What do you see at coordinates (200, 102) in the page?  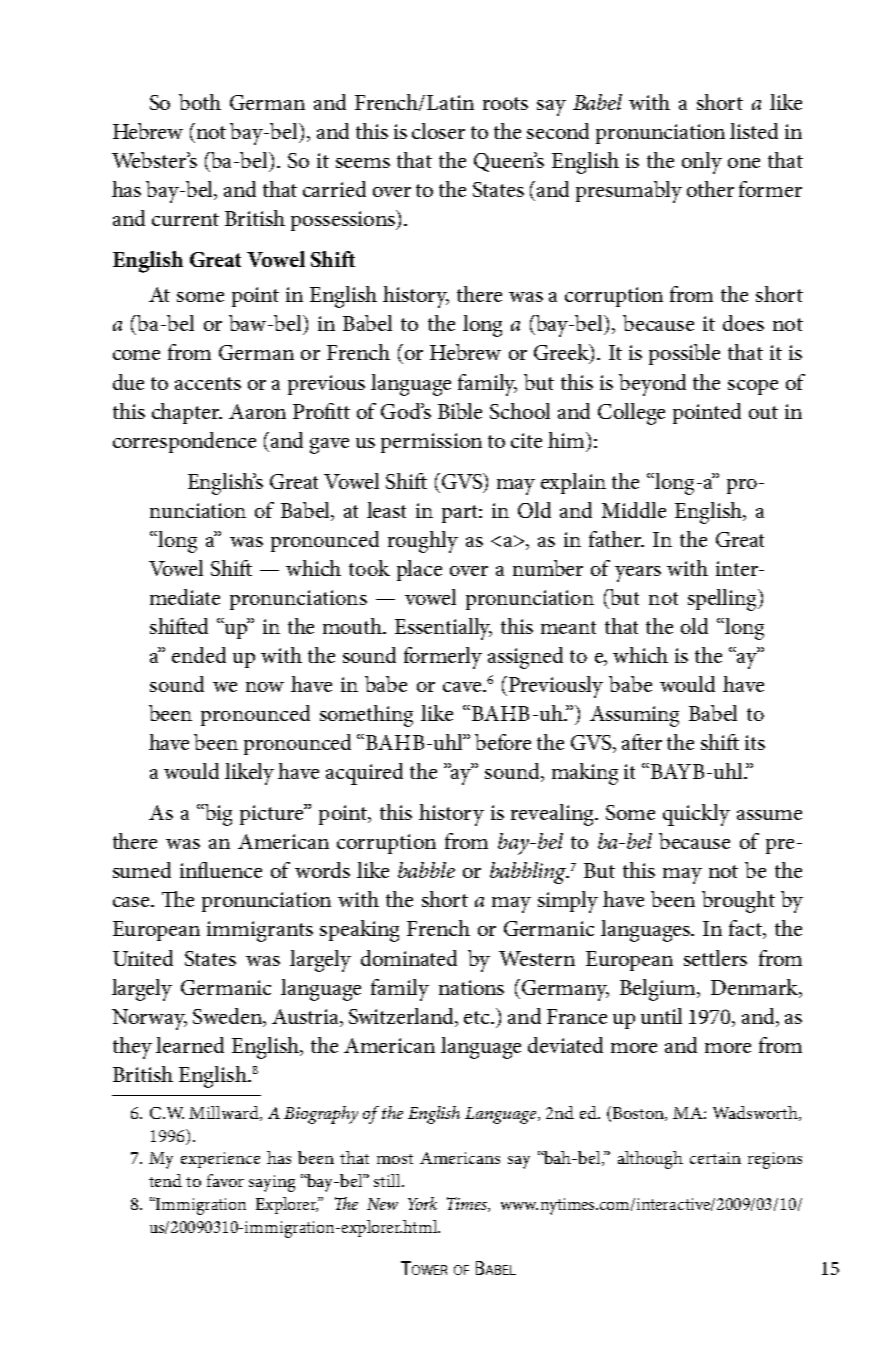 I see `both` at bounding box center [200, 102].
